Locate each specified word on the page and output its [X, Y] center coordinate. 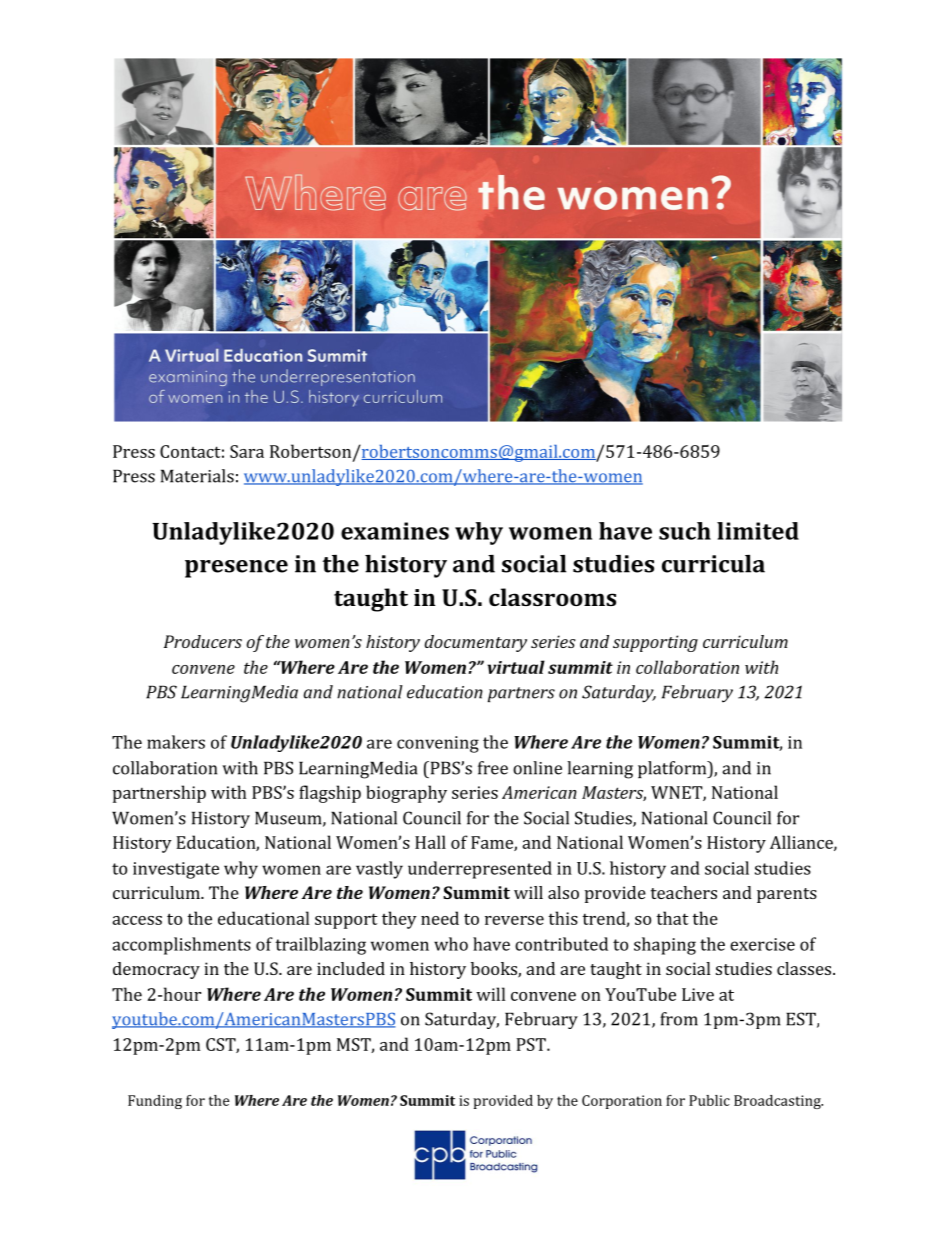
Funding [155, 1102]
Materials [197, 476]
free [493, 768]
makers [176, 742]
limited [758, 531]
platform [673, 769]
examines [395, 531]
